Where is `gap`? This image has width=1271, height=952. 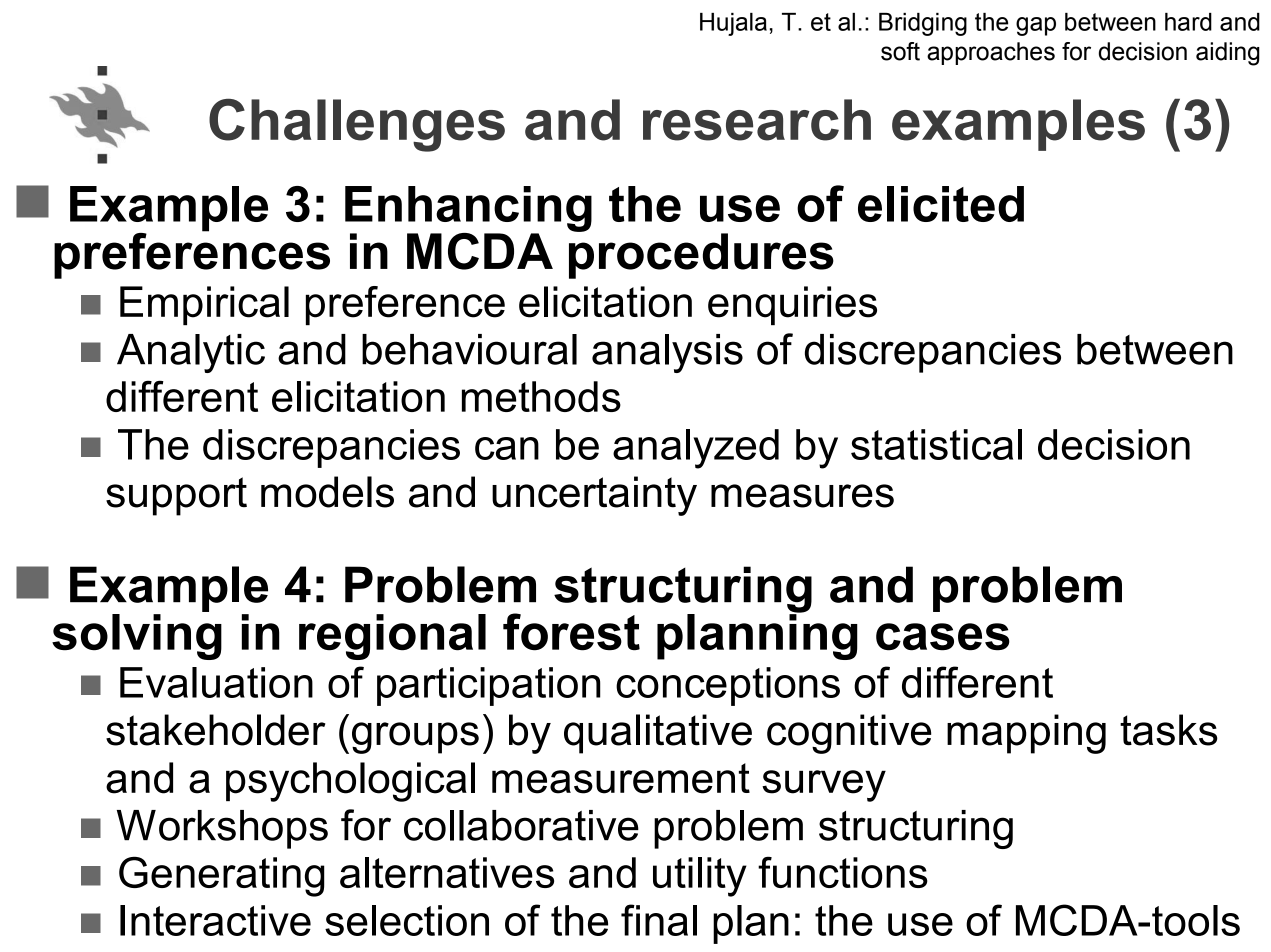
gap is located at coordinates (1036, 26).
